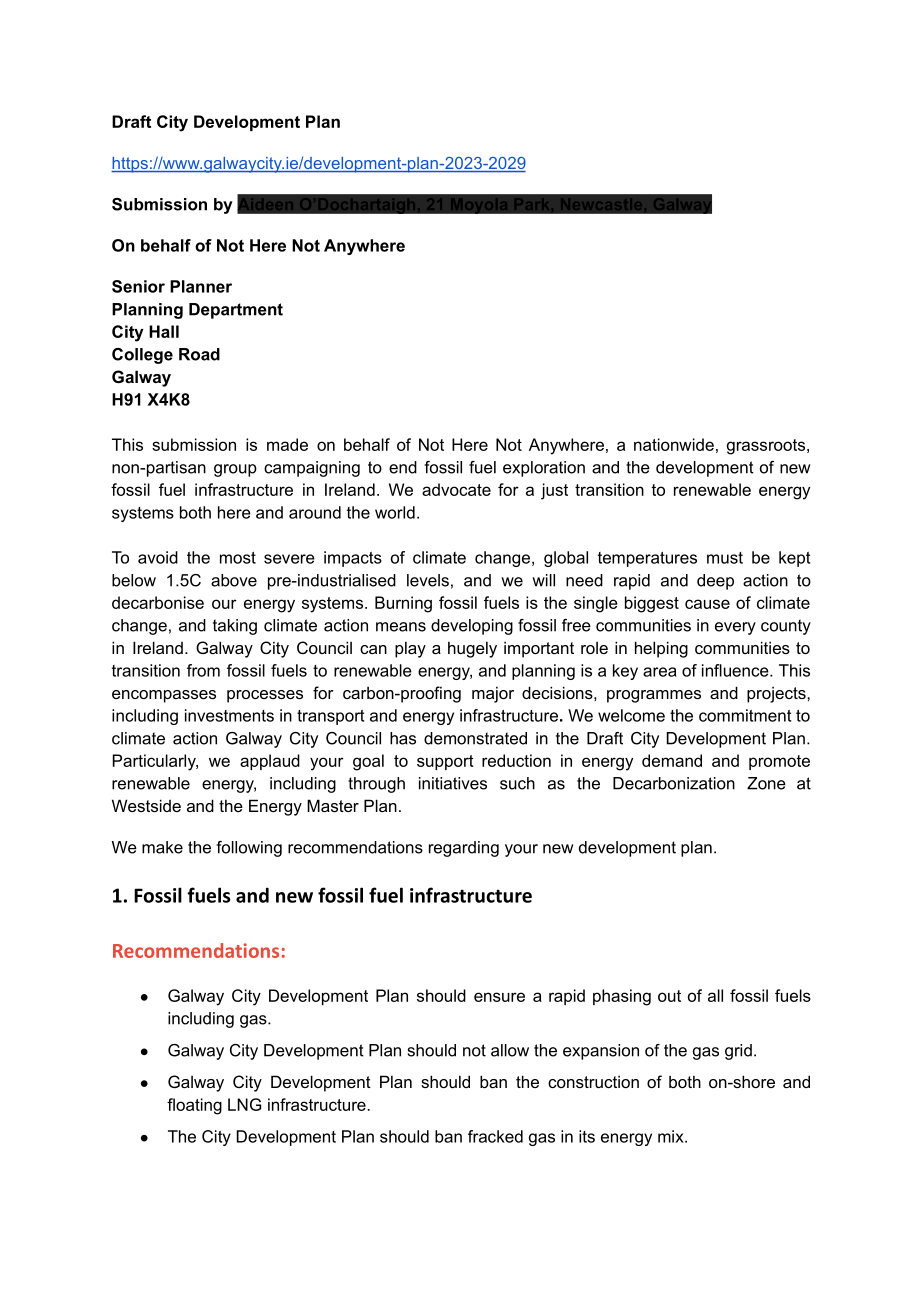 The height and width of the screenshot is (1307, 924). What do you see at coordinates (249, 849) in the screenshot?
I see `following` at bounding box center [249, 849].
